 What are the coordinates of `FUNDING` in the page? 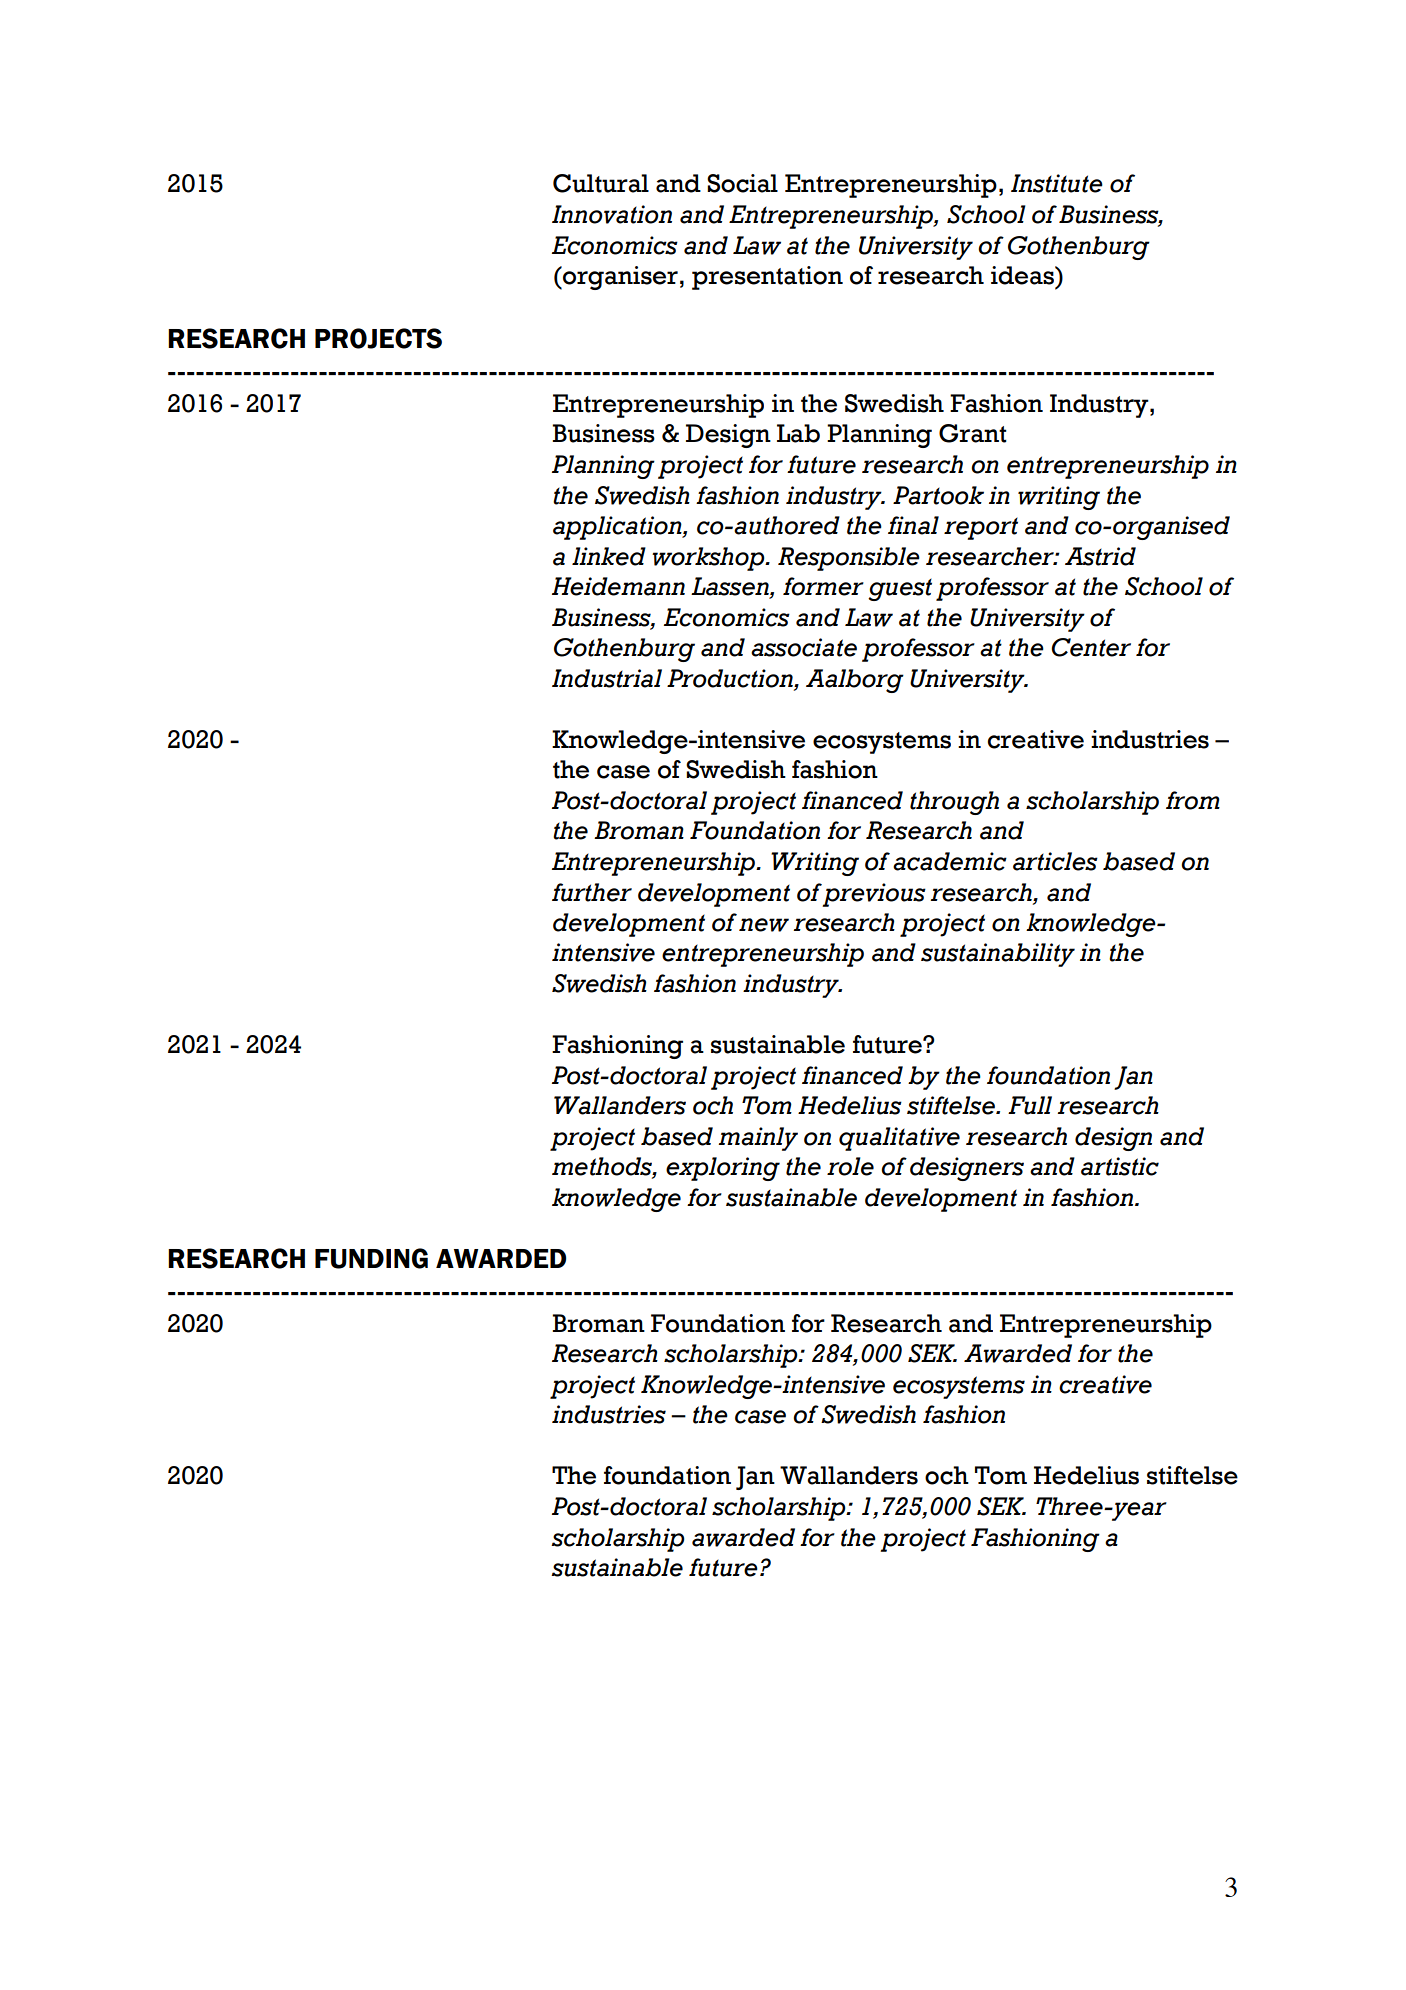 It's located at (371, 1258).
